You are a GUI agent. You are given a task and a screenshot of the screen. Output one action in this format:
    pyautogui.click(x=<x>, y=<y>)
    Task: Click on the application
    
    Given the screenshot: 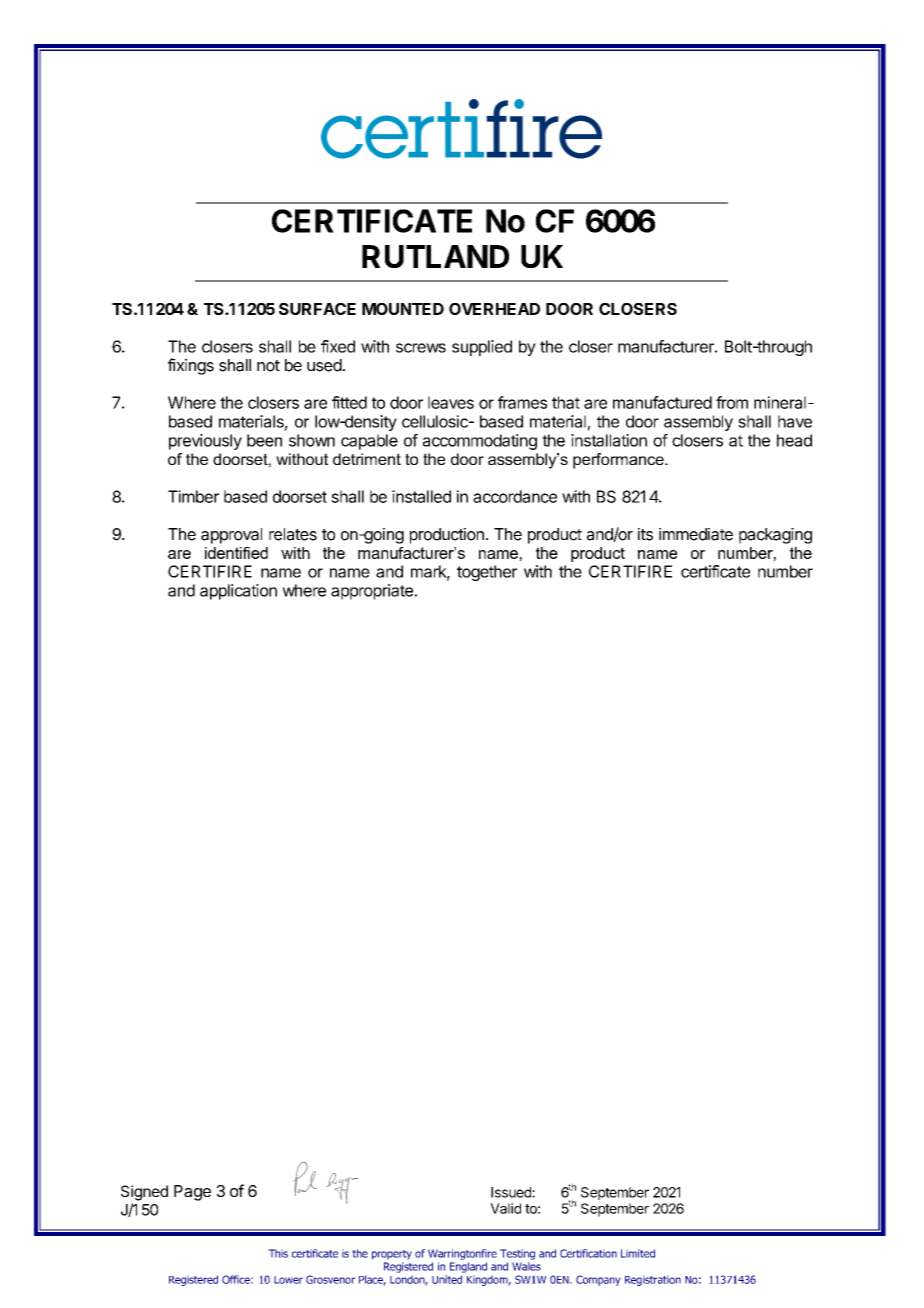 What is the action you would take?
    pyautogui.click(x=238, y=592)
